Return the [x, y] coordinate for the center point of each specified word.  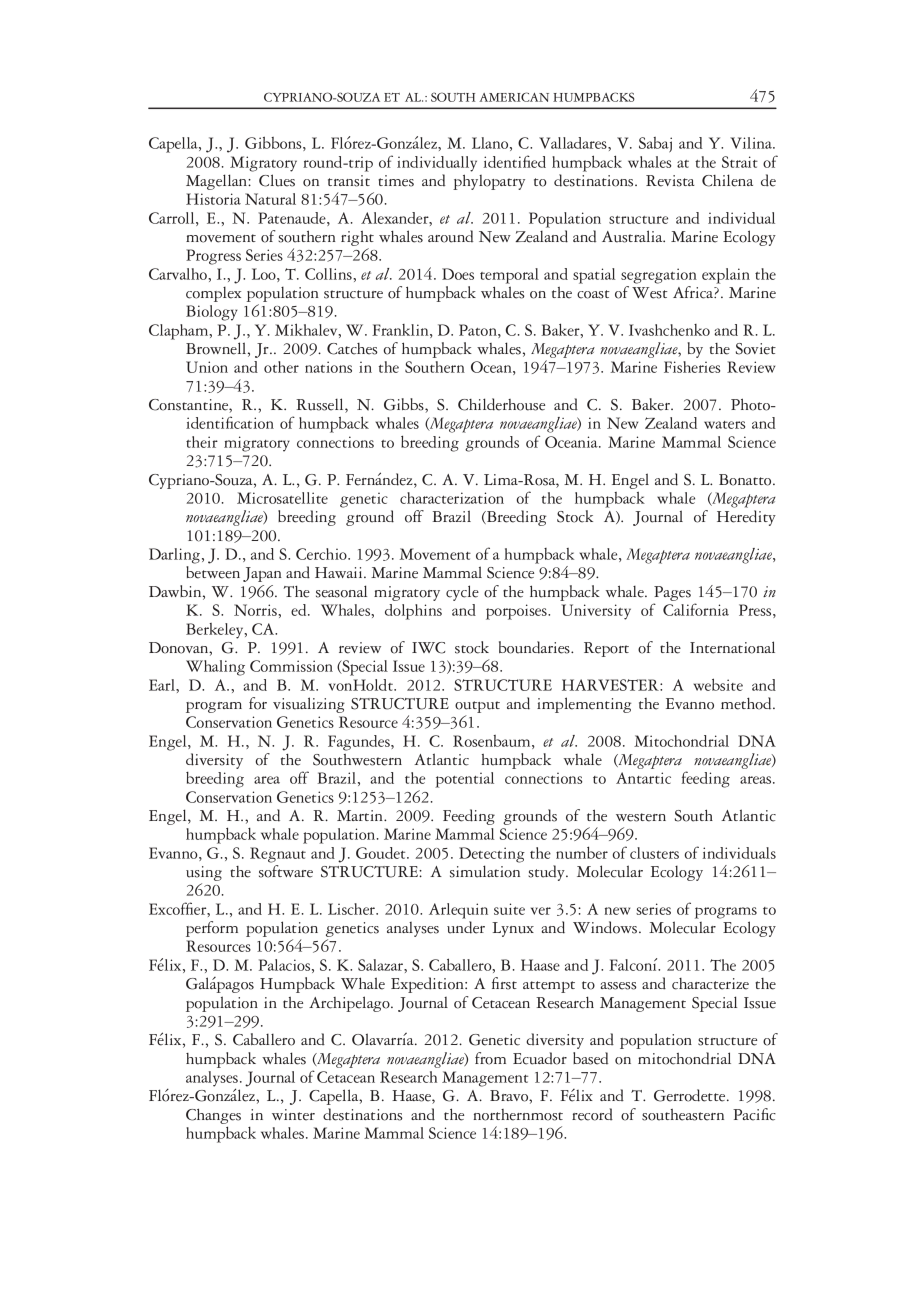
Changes [213, 1116]
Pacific [754, 1114]
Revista [670, 181]
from [490, 1058]
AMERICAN [514, 97]
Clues [277, 180]
